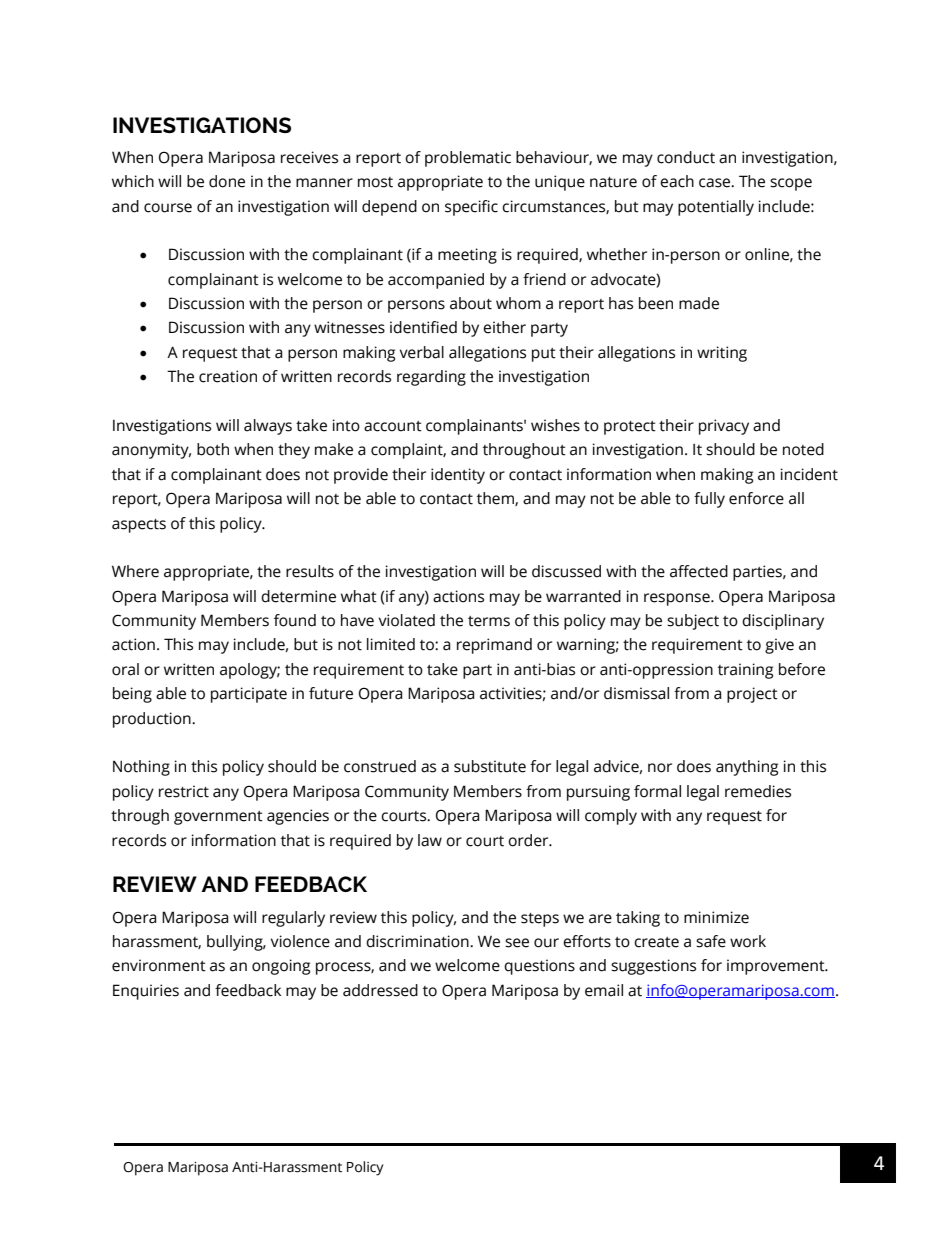  What do you see at coordinates (489, 621) in the screenshot?
I see `terms` at bounding box center [489, 621].
